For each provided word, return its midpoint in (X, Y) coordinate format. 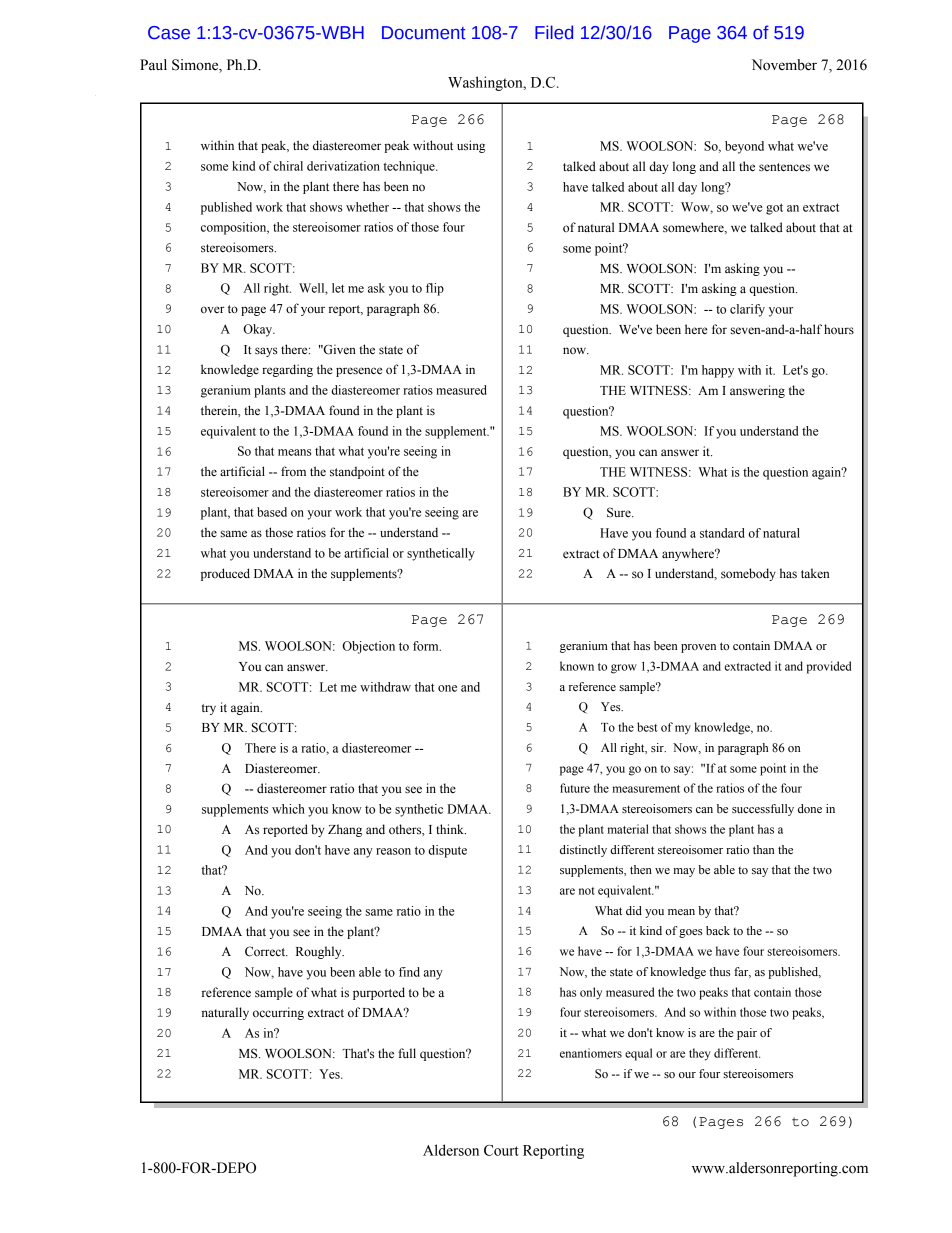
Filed (554, 32)
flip (435, 289)
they (700, 1054)
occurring (278, 1013)
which (288, 809)
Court (501, 1150)
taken (815, 573)
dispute (447, 851)
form (427, 646)
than (763, 849)
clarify (747, 310)
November (784, 65)
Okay (259, 330)
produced (225, 574)
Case (169, 33)
